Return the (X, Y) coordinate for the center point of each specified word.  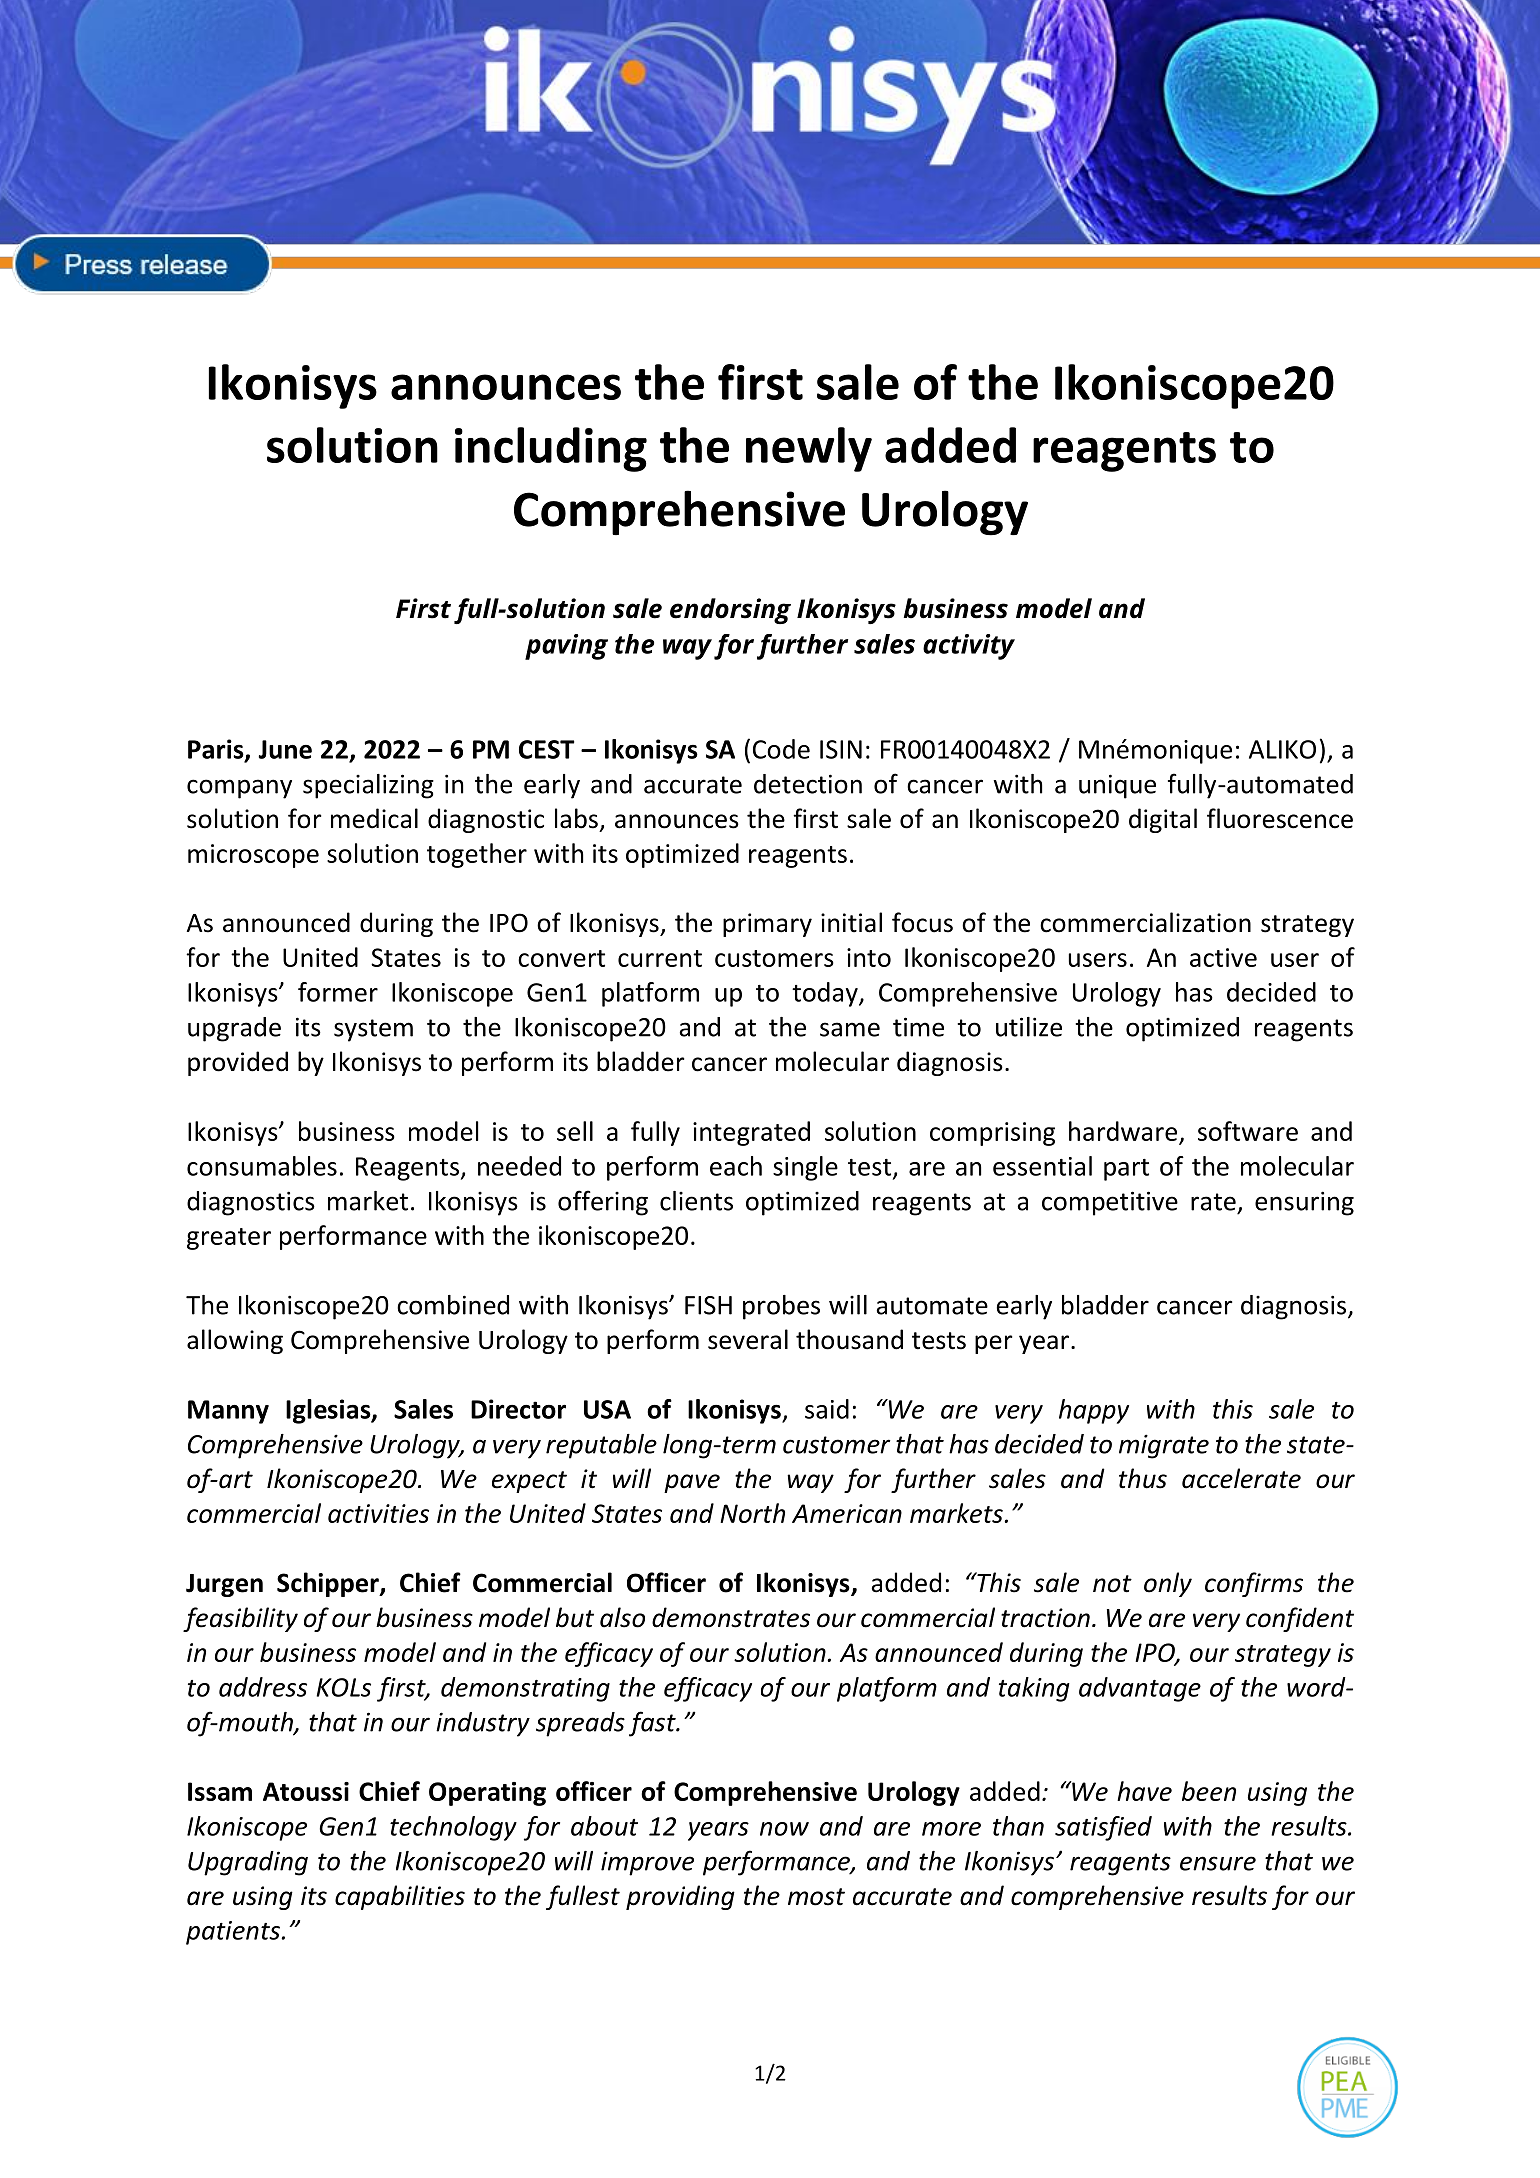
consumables (262, 1166)
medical (374, 818)
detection (808, 784)
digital (1163, 820)
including (551, 449)
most (816, 1897)
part (1126, 1170)
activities (378, 1513)
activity (969, 647)
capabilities (400, 1897)
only (1168, 1584)
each (736, 1166)
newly (809, 449)
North (752, 1513)
